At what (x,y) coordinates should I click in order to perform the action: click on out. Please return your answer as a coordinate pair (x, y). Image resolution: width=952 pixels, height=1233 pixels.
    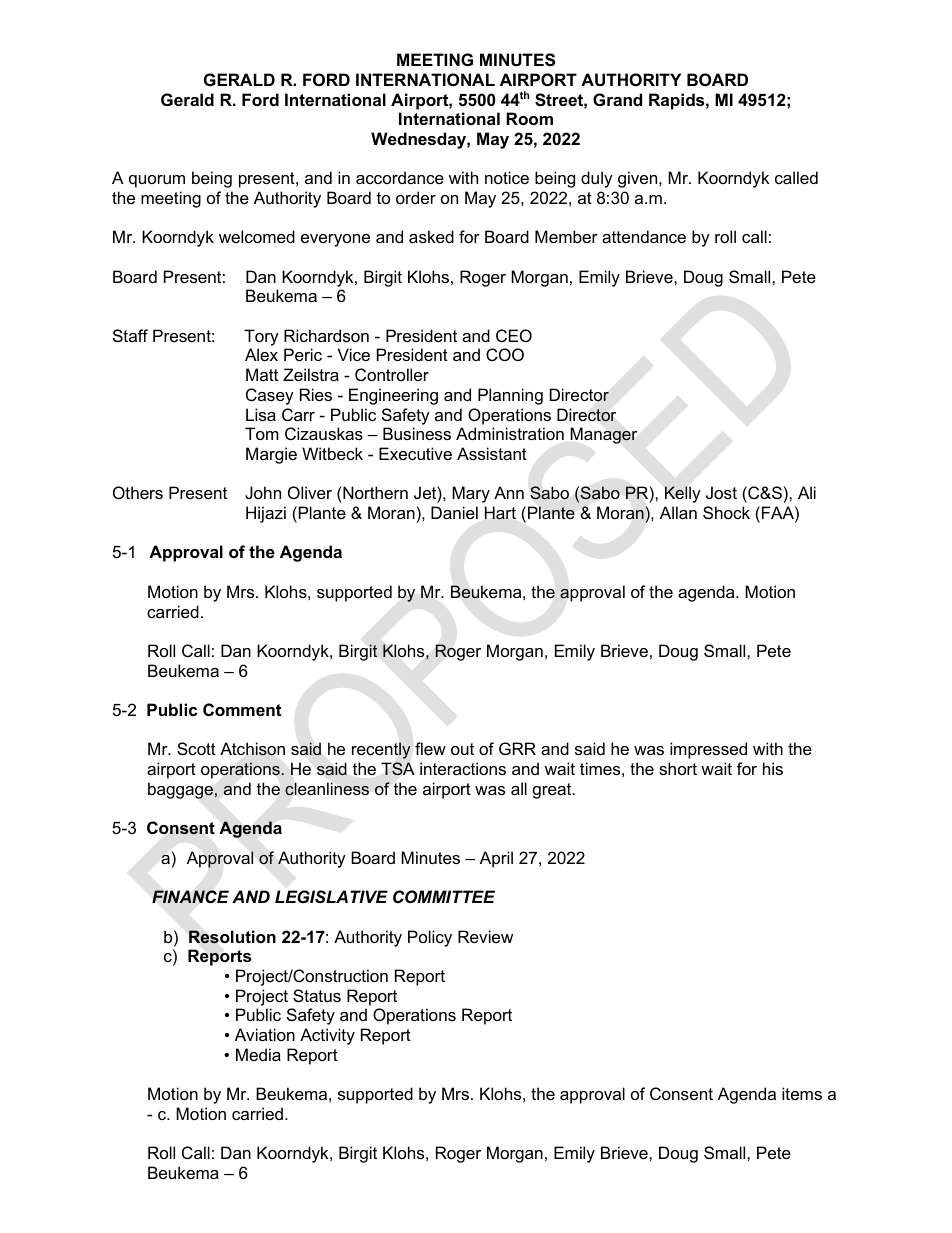
    Looking at the image, I should click on (462, 749).
